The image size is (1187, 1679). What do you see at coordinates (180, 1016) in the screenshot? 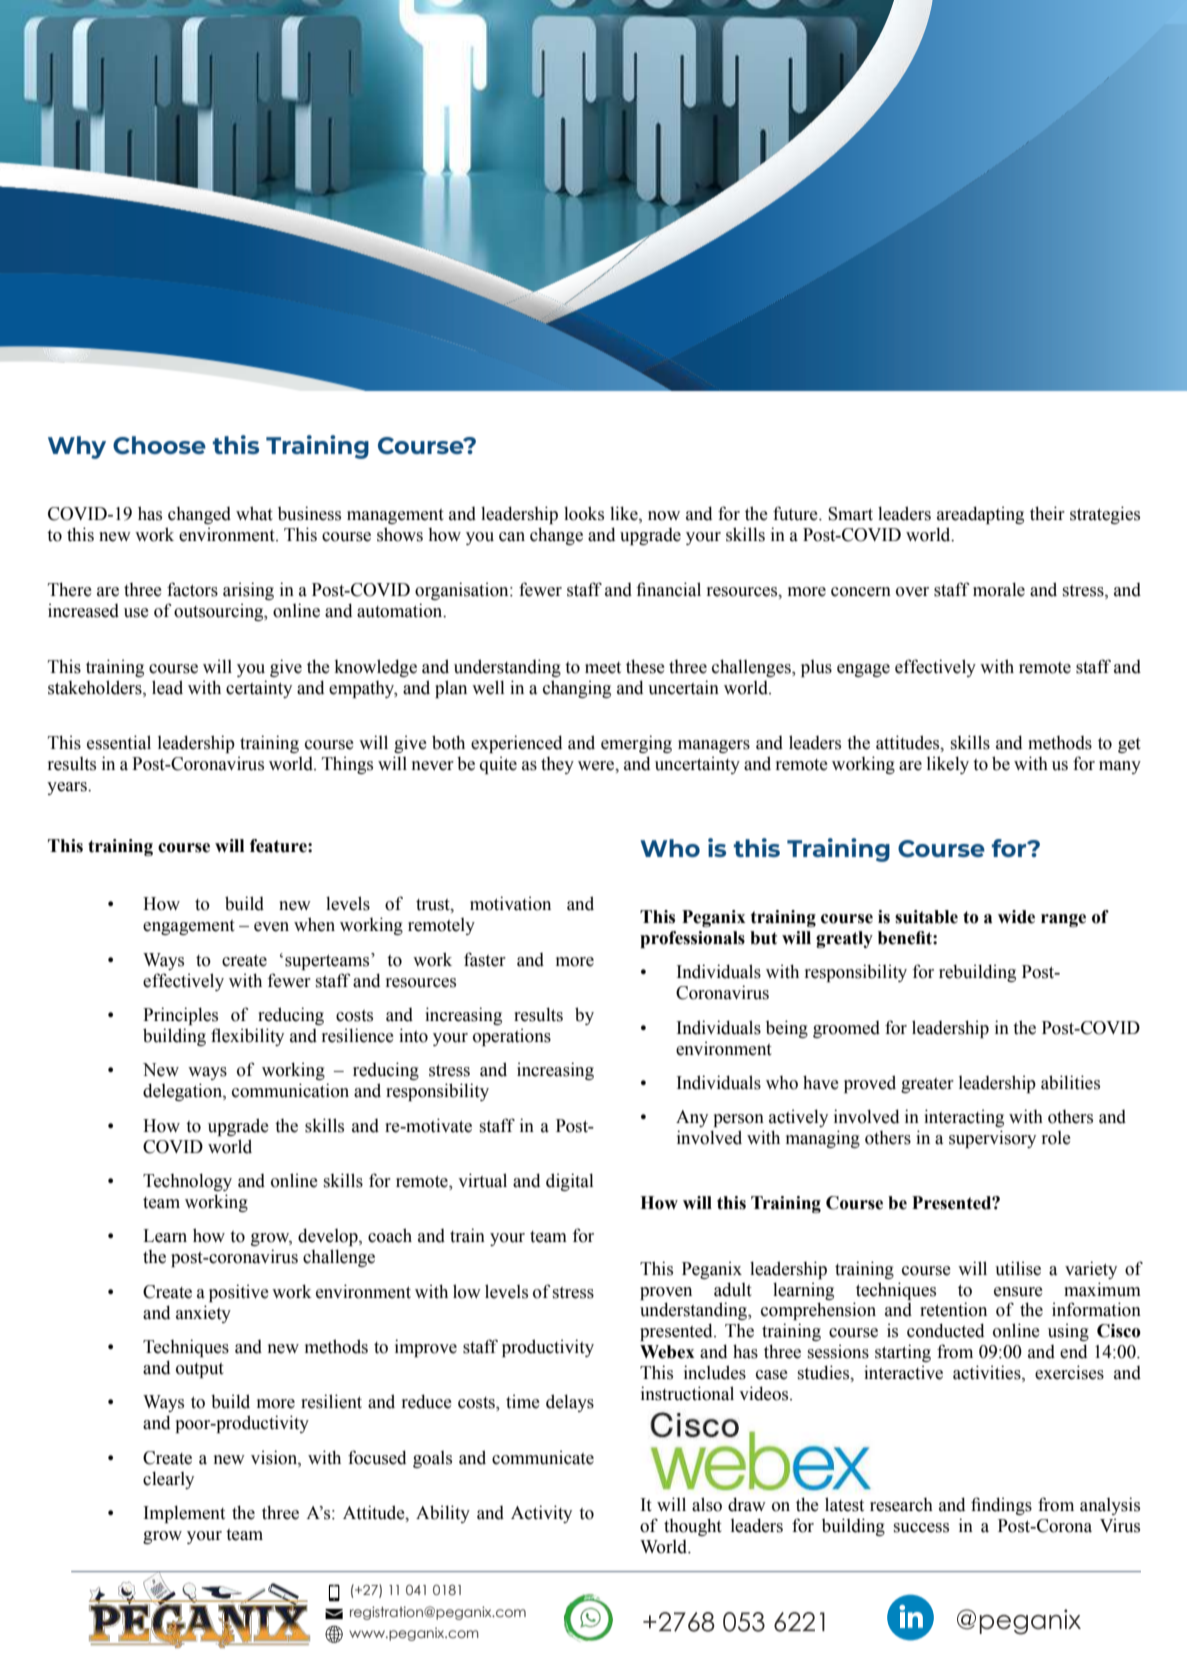
I see `Principles` at bounding box center [180, 1016].
